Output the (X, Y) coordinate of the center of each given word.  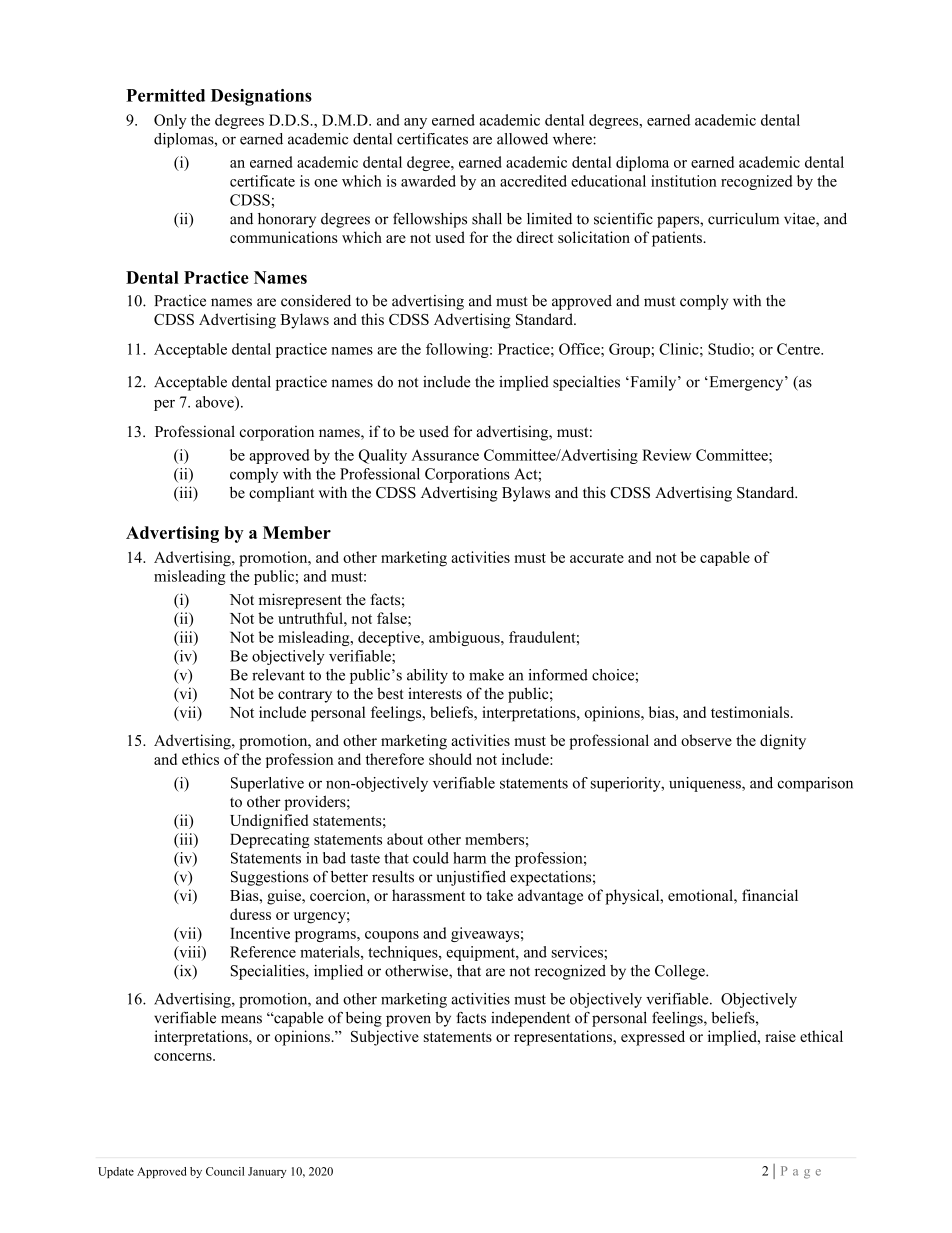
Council (225, 1171)
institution (684, 181)
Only (170, 121)
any (415, 123)
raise (780, 1036)
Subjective (385, 1038)
